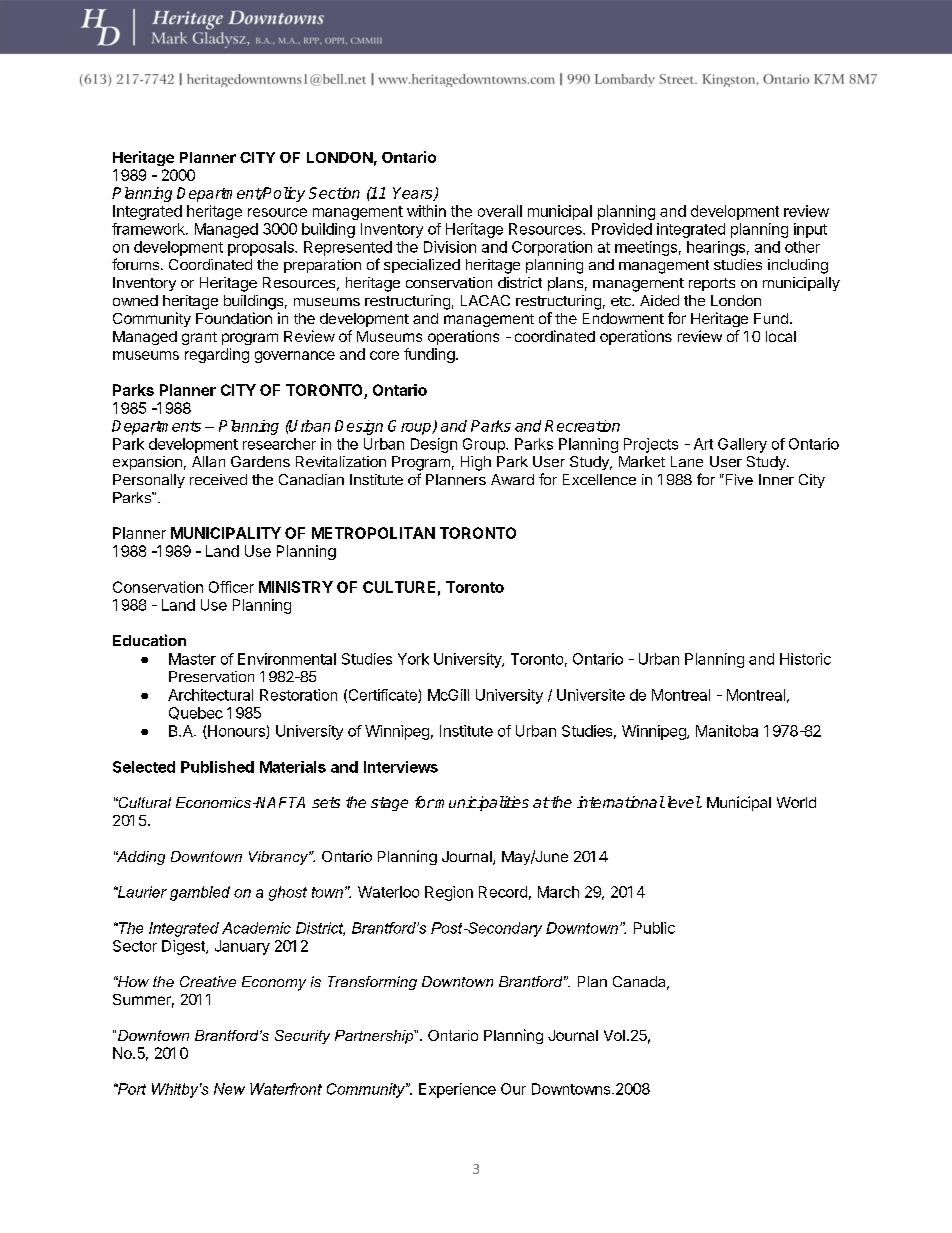 The image size is (952, 1233). I want to click on proposals, so click(262, 248).
